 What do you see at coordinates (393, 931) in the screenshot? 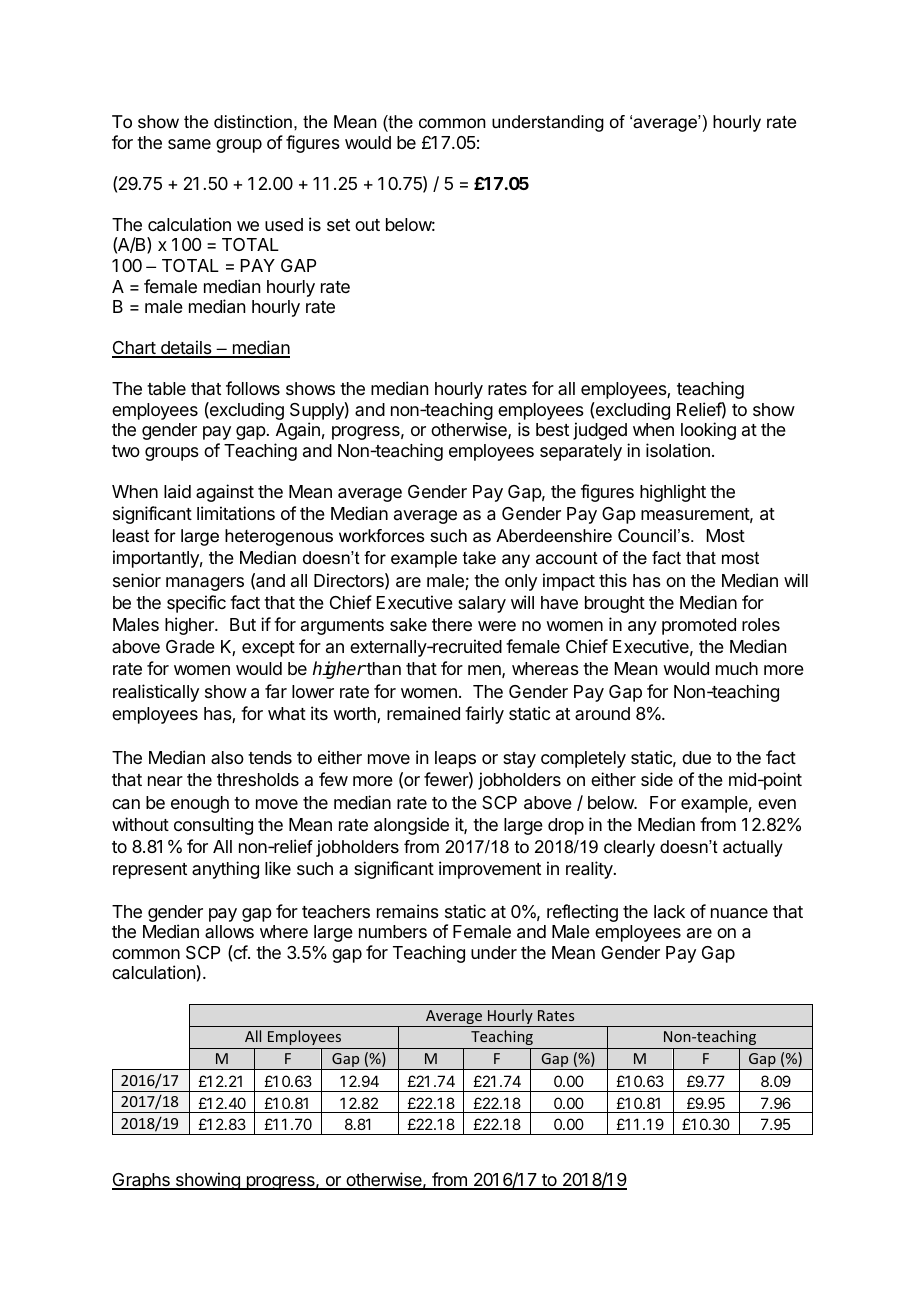
I see `numbers` at bounding box center [393, 931].
